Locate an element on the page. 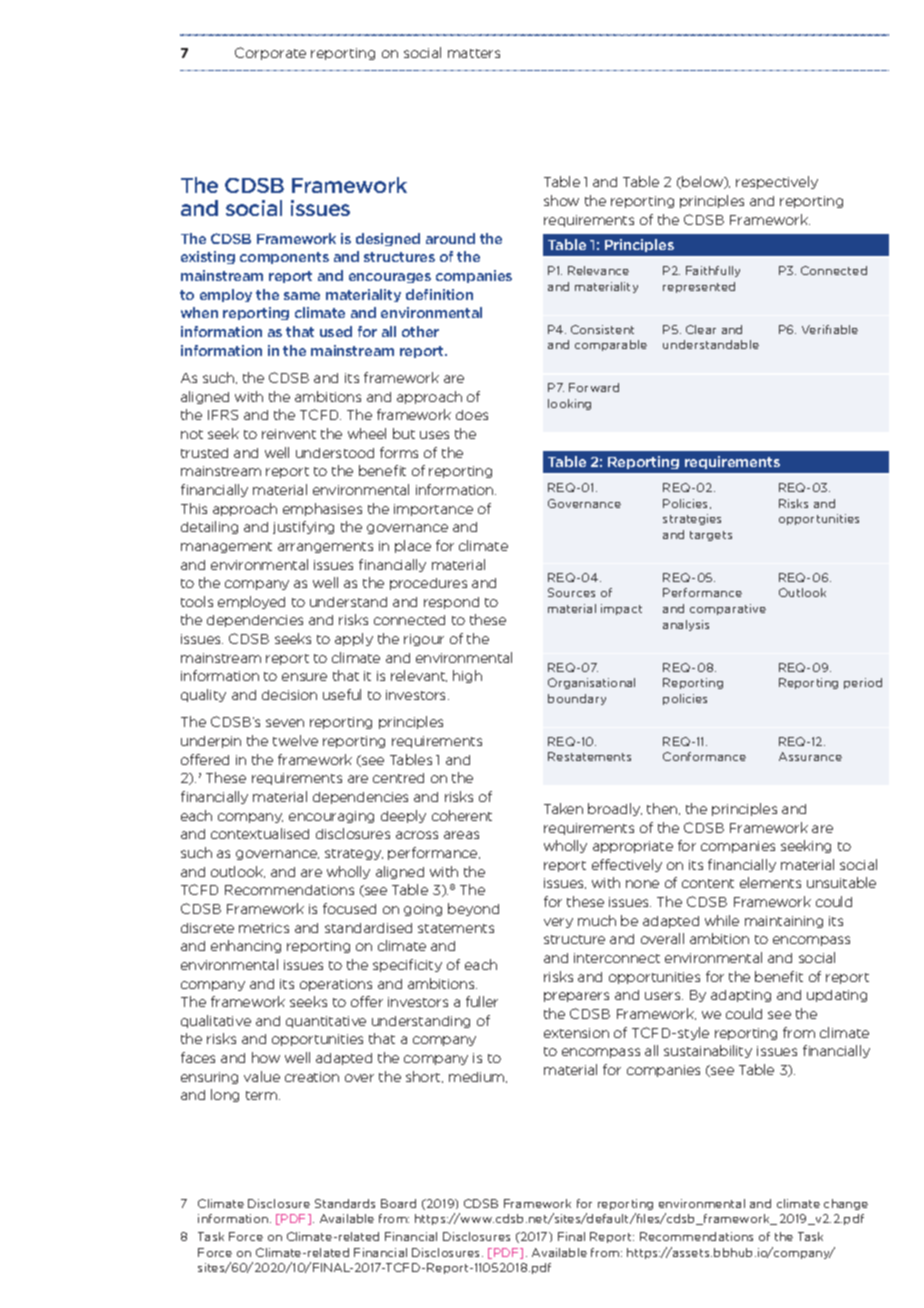 The width and height of the page is (924, 1308). looking is located at coordinates (569, 404).
